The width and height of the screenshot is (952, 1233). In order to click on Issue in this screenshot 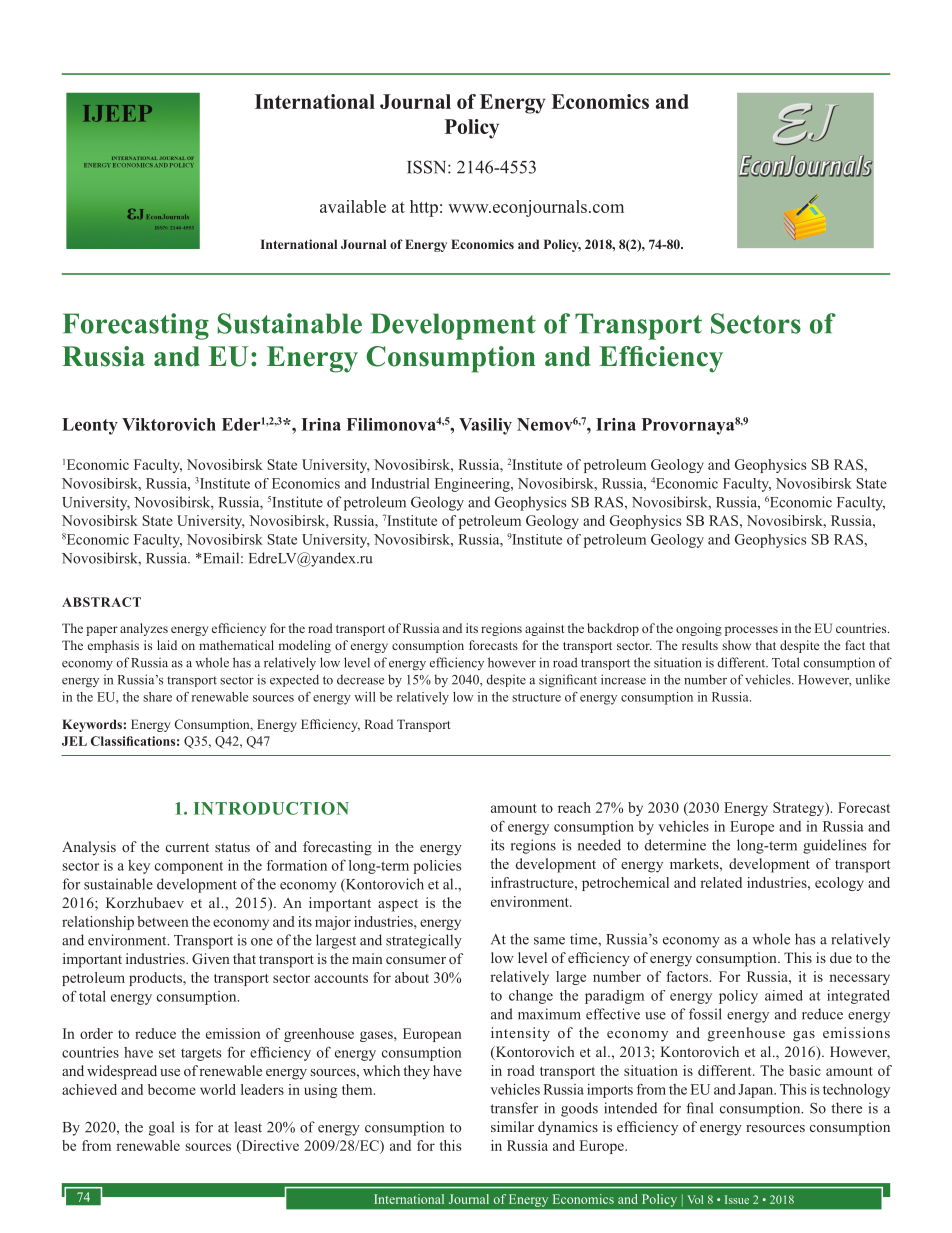, I will do `click(737, 1199)`.
